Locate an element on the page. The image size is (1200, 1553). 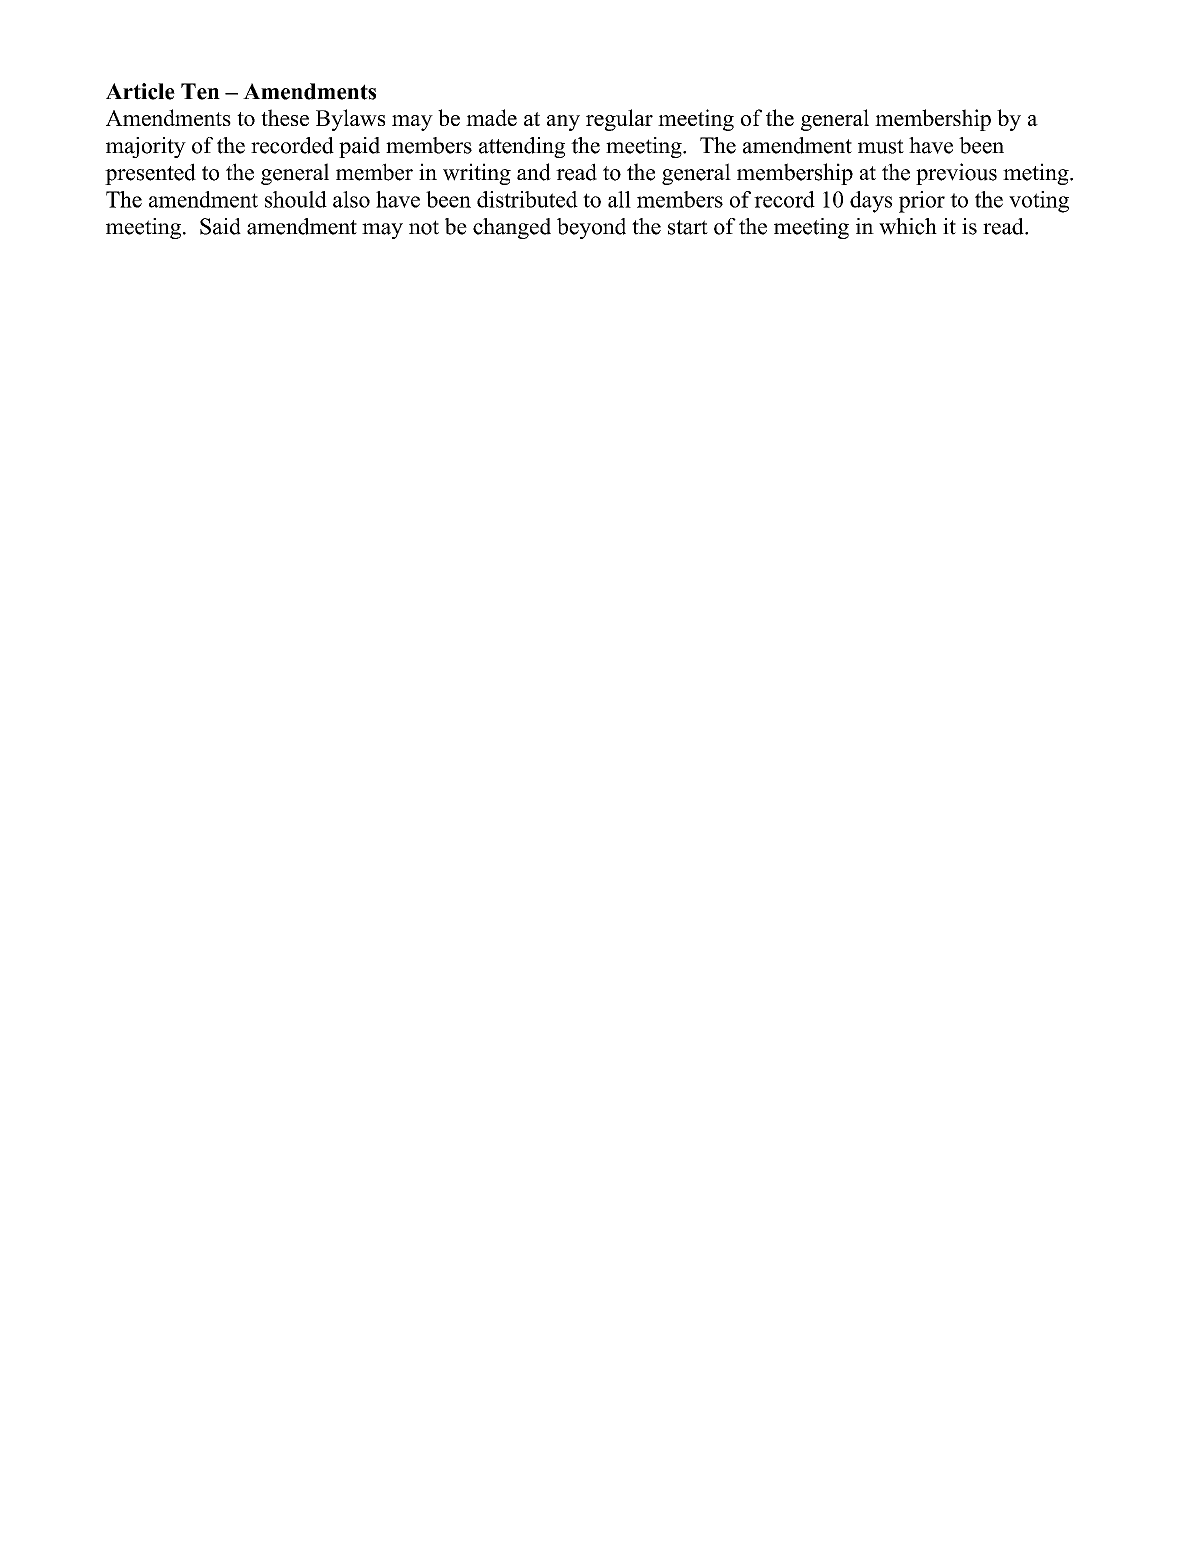
regular is located at coordinates (619, 120).
